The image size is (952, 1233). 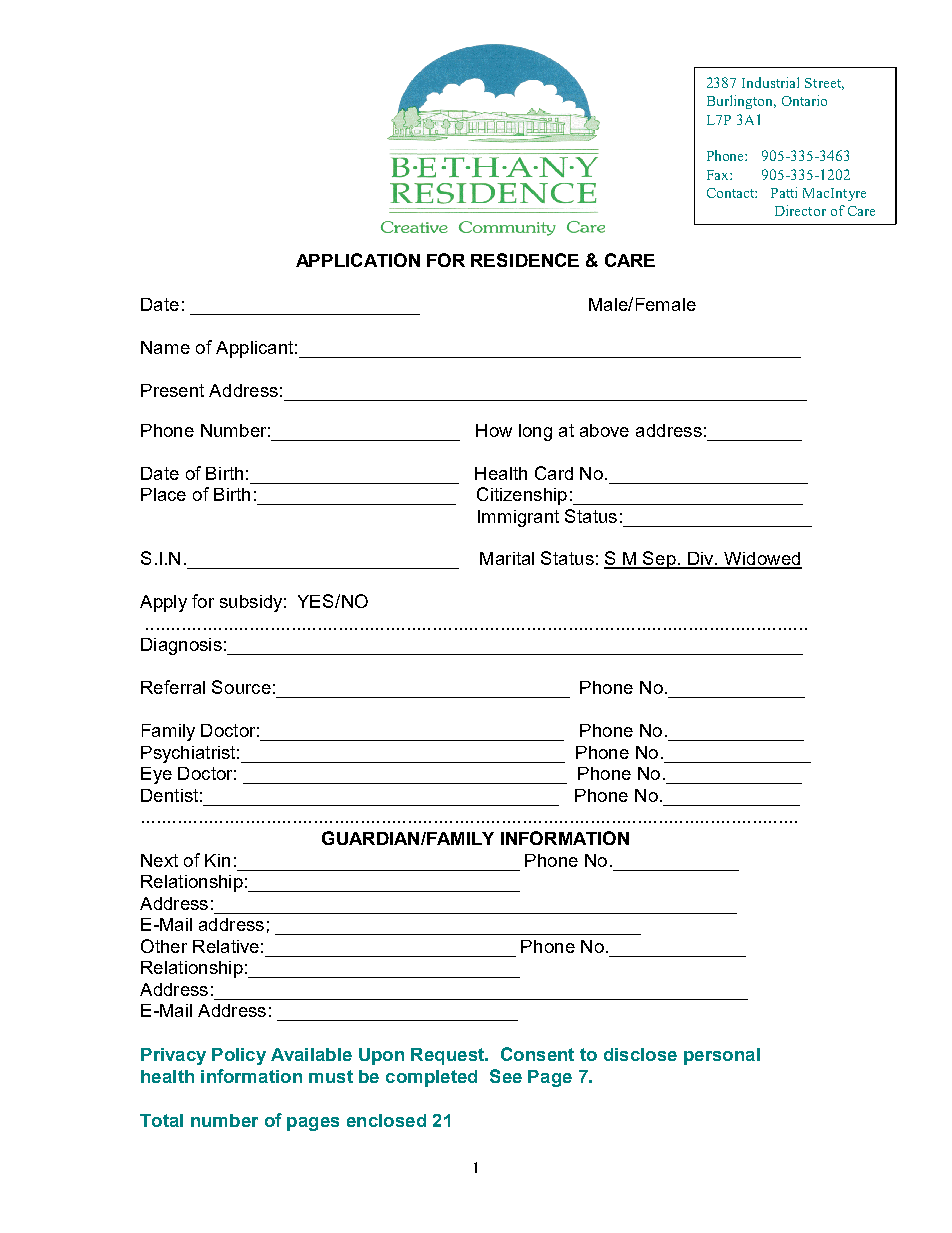 I want to click on Marital, so click(x=507, y=558).
